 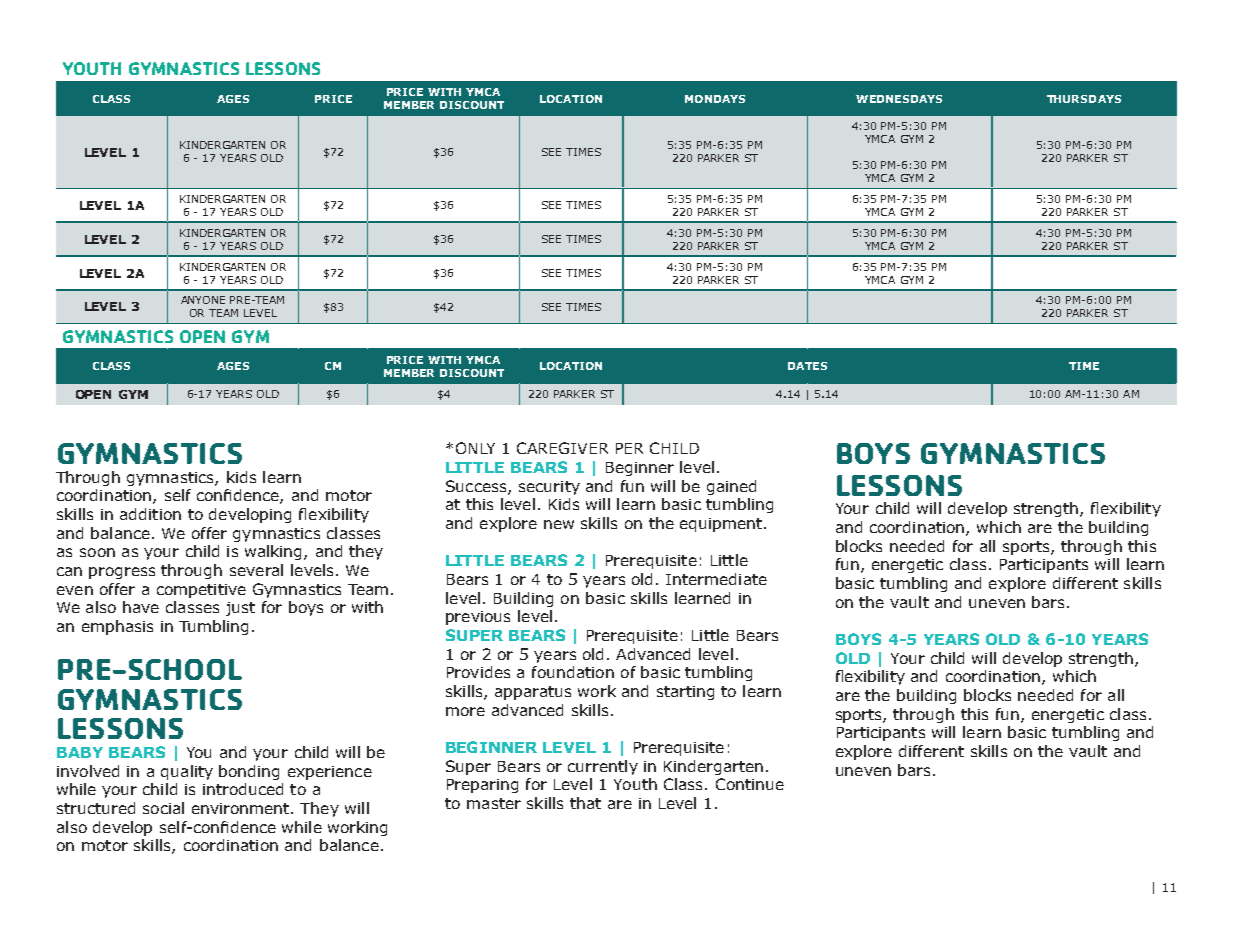 What do you see at coordinates (715, 99) in the image?
I see `MONDAYS` at bounding box center [715, 99].
